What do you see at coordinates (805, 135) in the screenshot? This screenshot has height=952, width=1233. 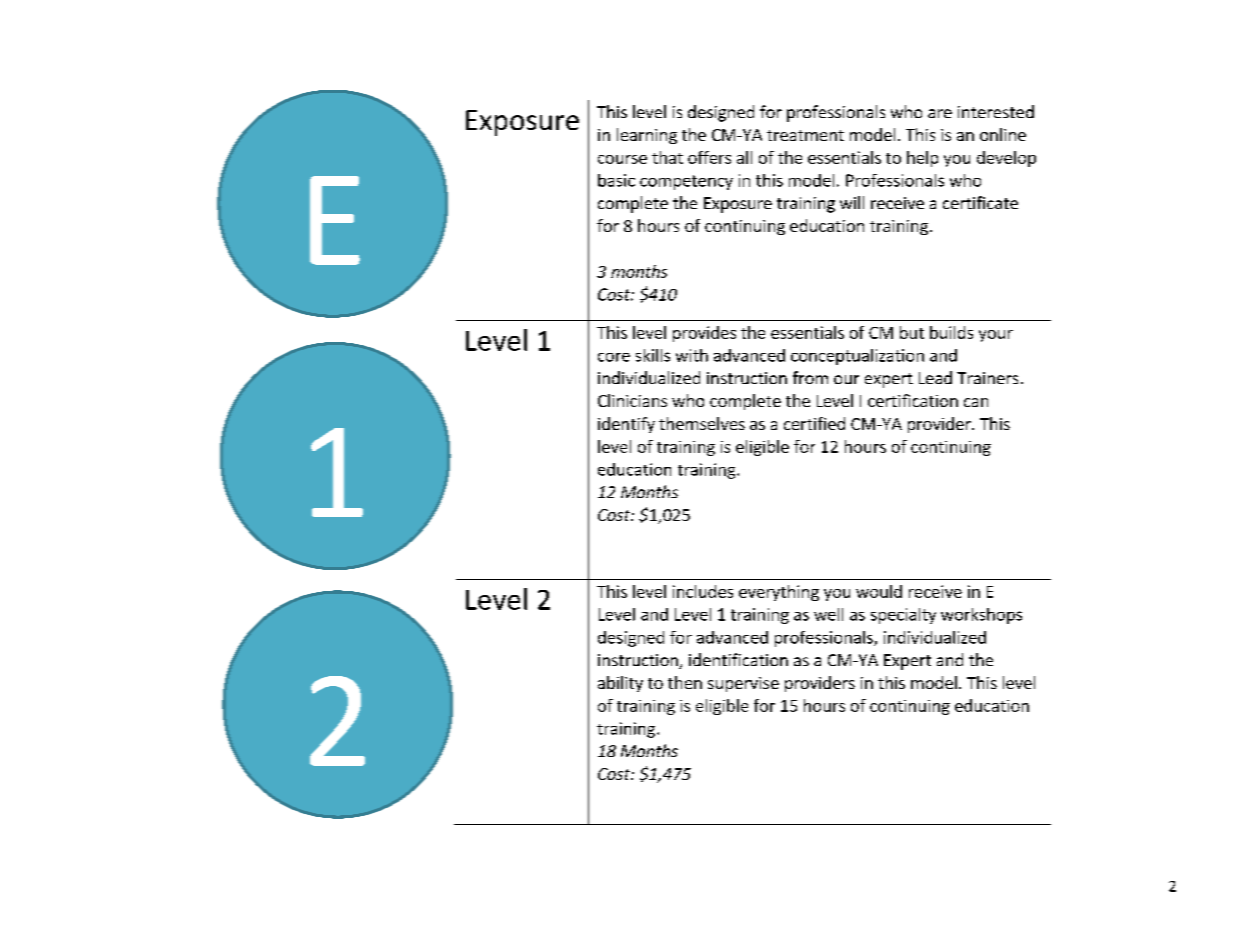 I see `treatment` at bounding box center [805, 135].
